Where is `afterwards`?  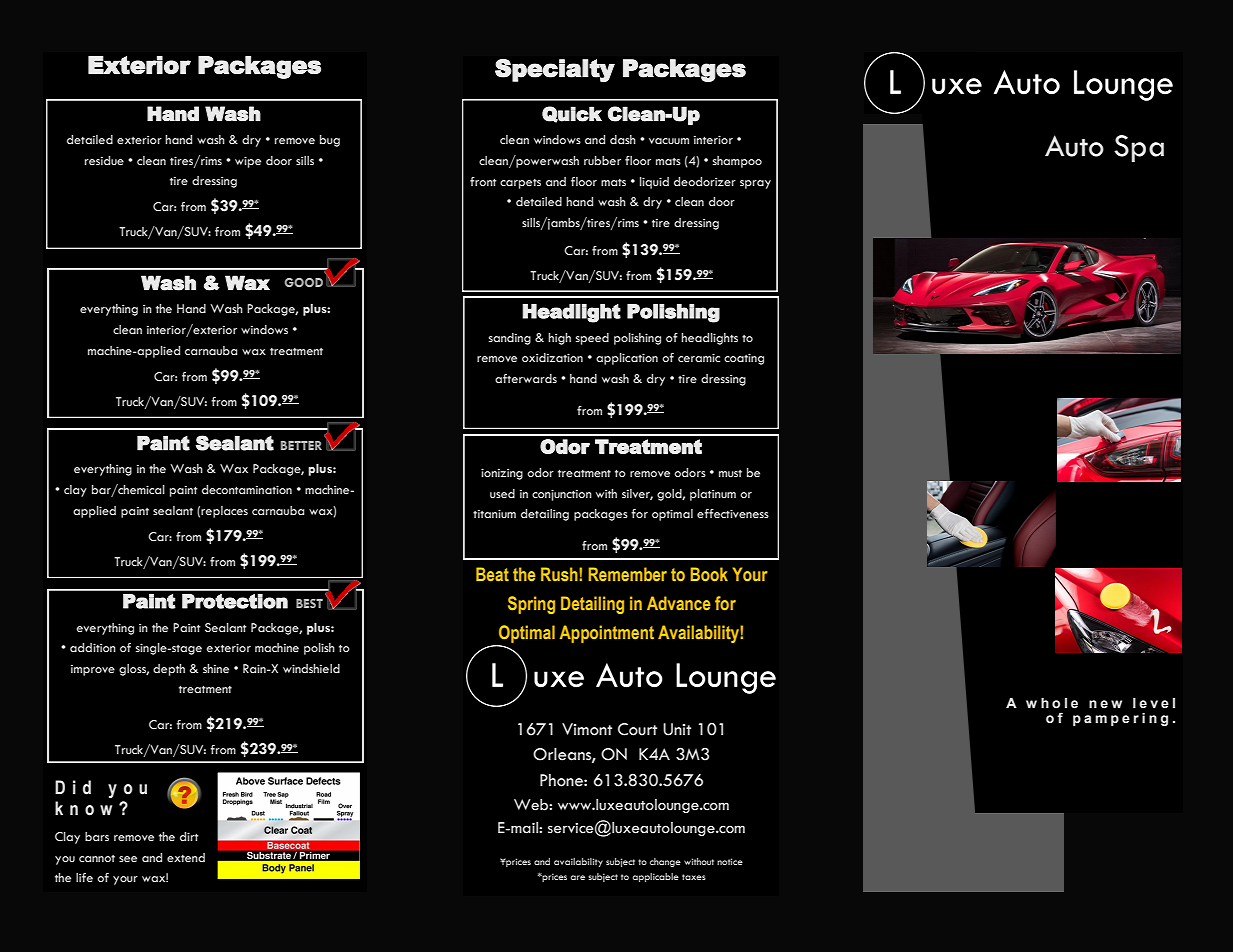
afterwards is located at coordinates (526, 378).
